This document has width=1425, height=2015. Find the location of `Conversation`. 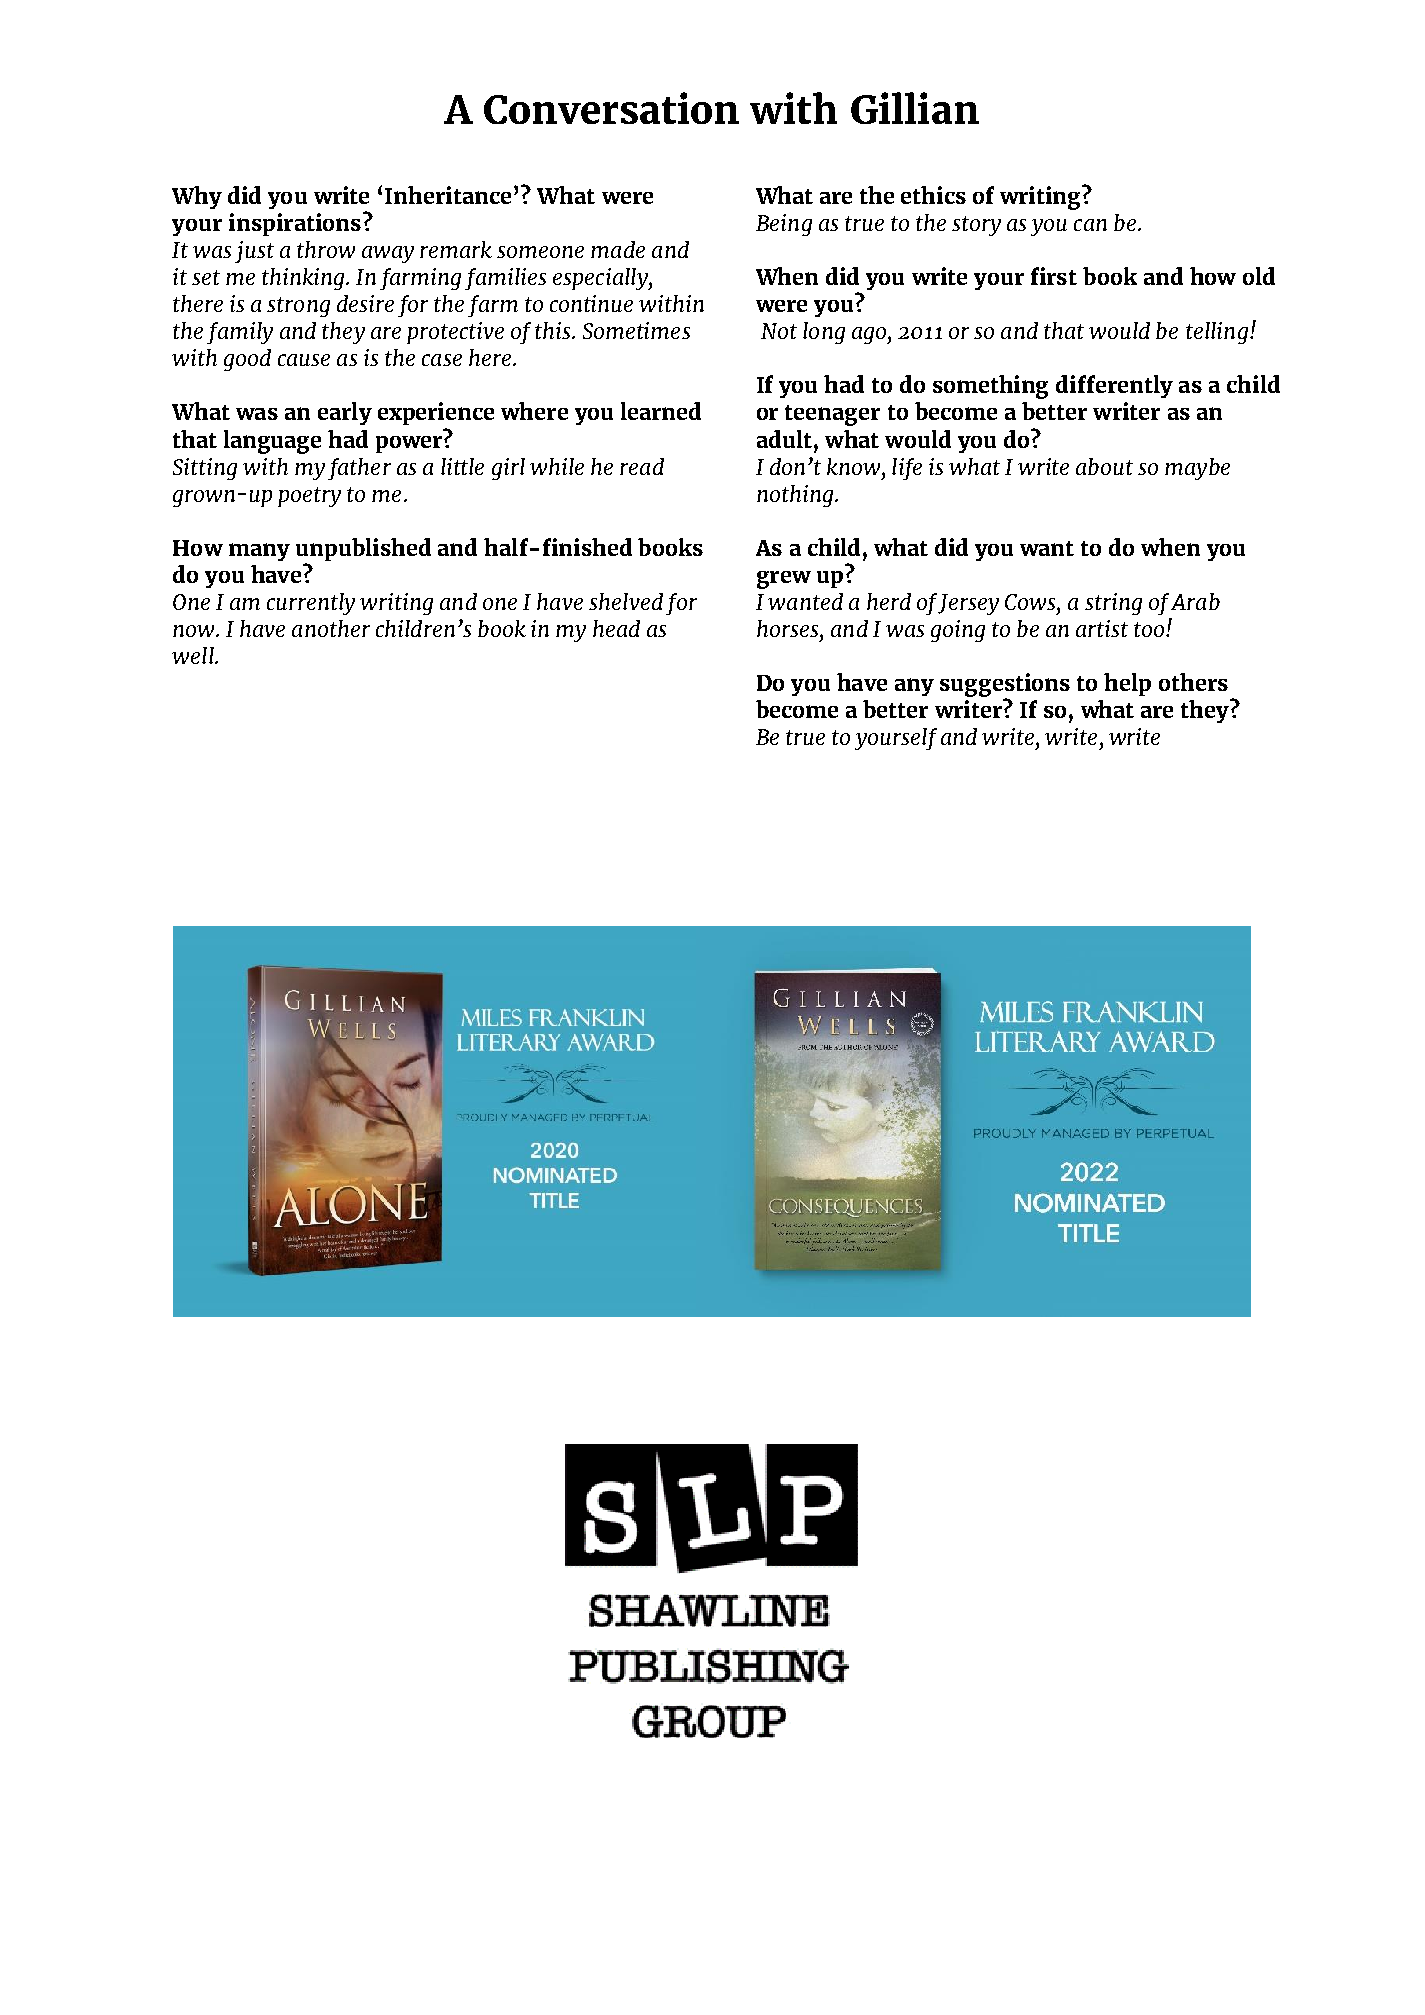

Conversation is located at coordinates (611, 108).
